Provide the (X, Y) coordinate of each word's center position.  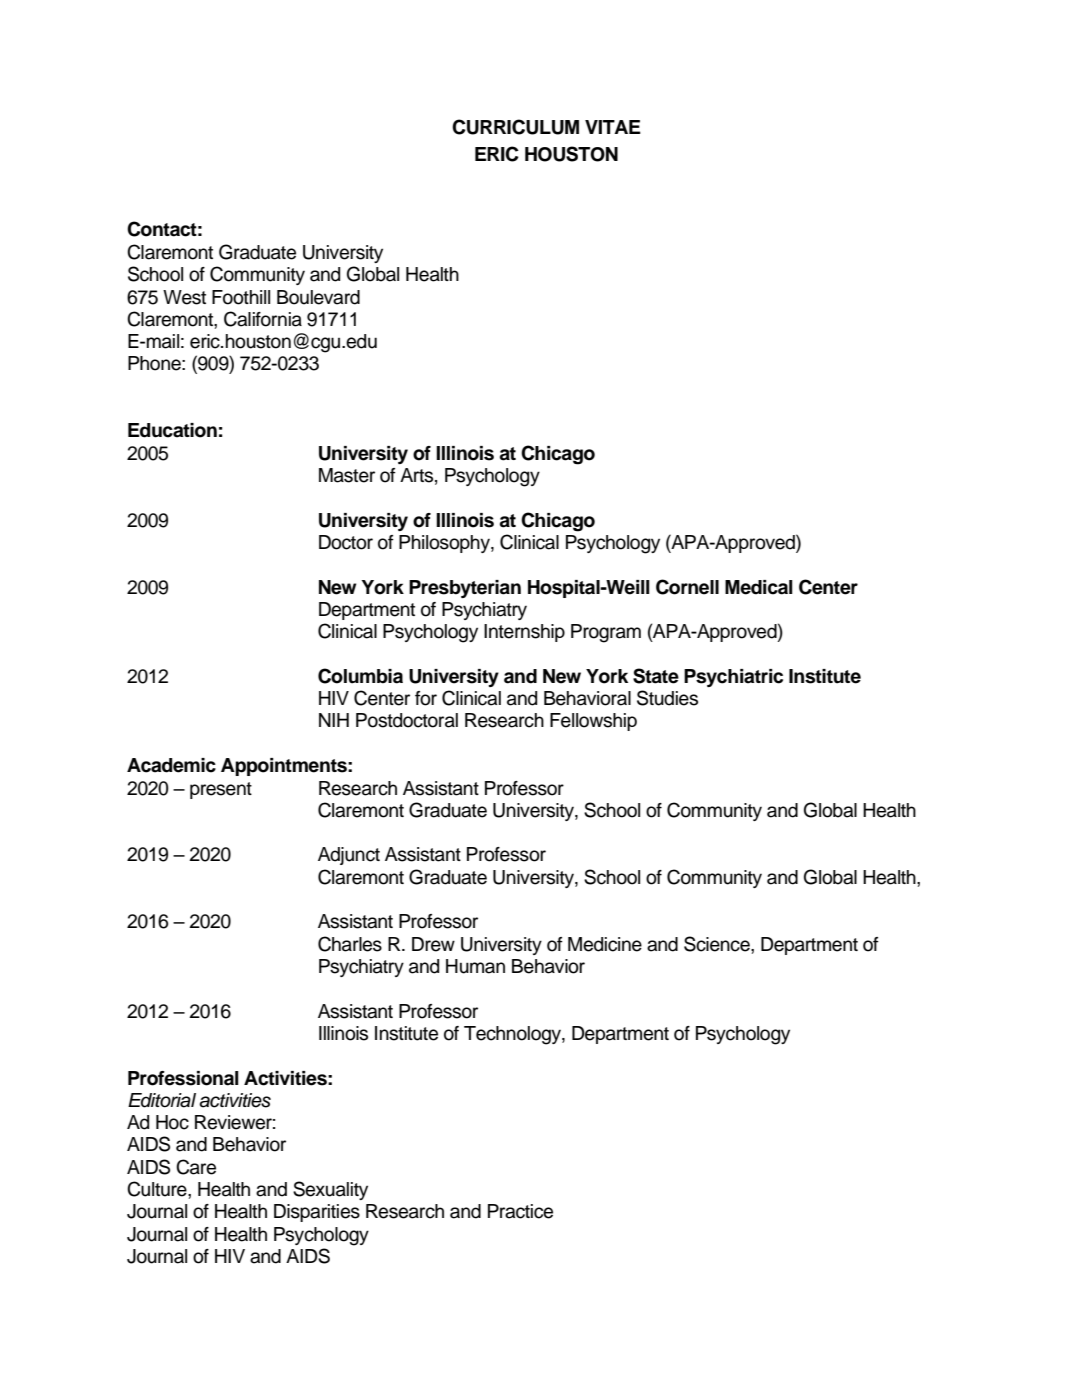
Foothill (241, 297)
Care (196, 1167)
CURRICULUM (515, 127)
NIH (334, 720)
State (656, 676)
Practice (520, 1211)
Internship (524, 633)
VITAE (613, 127)
